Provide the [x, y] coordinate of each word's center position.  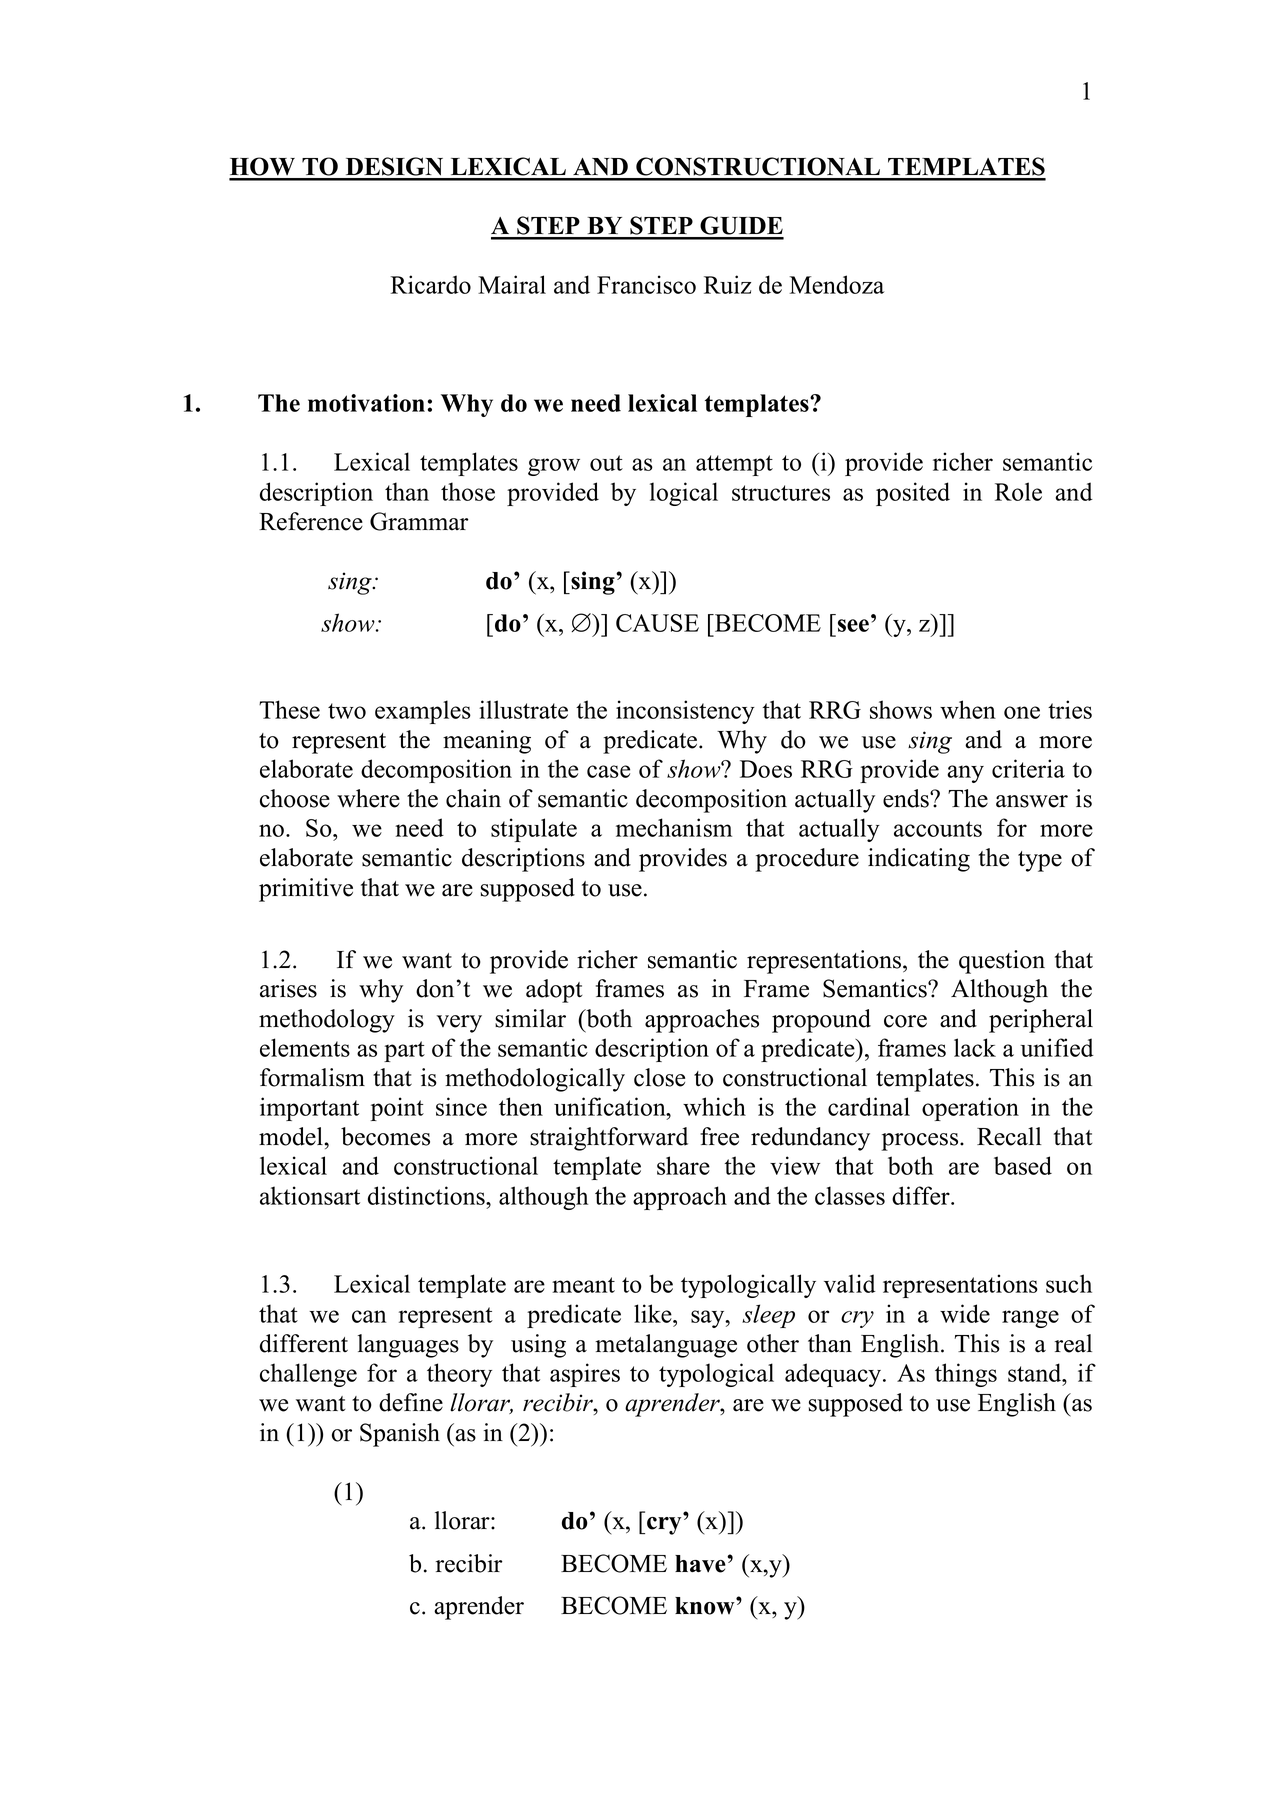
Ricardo [431, 284]
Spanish [400, 1435]
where [368, 798]
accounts [938, 829]
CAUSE [657, 623]
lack [975, 1047]
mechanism [674, 827]
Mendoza [837, 284]
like [654, 1313]
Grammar [419, 521]
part [404, 1051]
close [659, 1077]
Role [1018, 491]
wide [965, 1313]
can [369, 1316]
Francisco [646, 284]
